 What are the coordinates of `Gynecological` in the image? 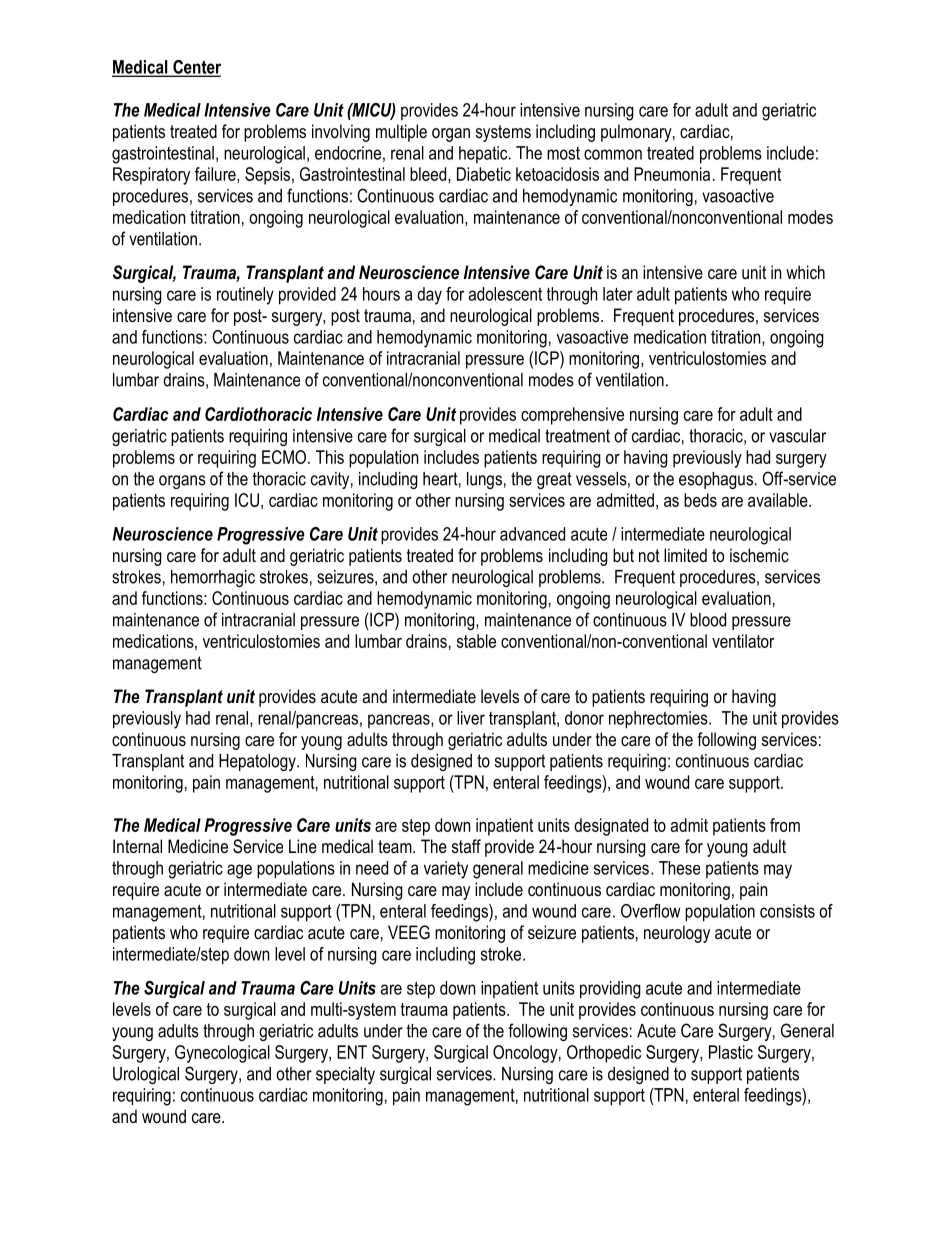 It's located at (222, 1054).
